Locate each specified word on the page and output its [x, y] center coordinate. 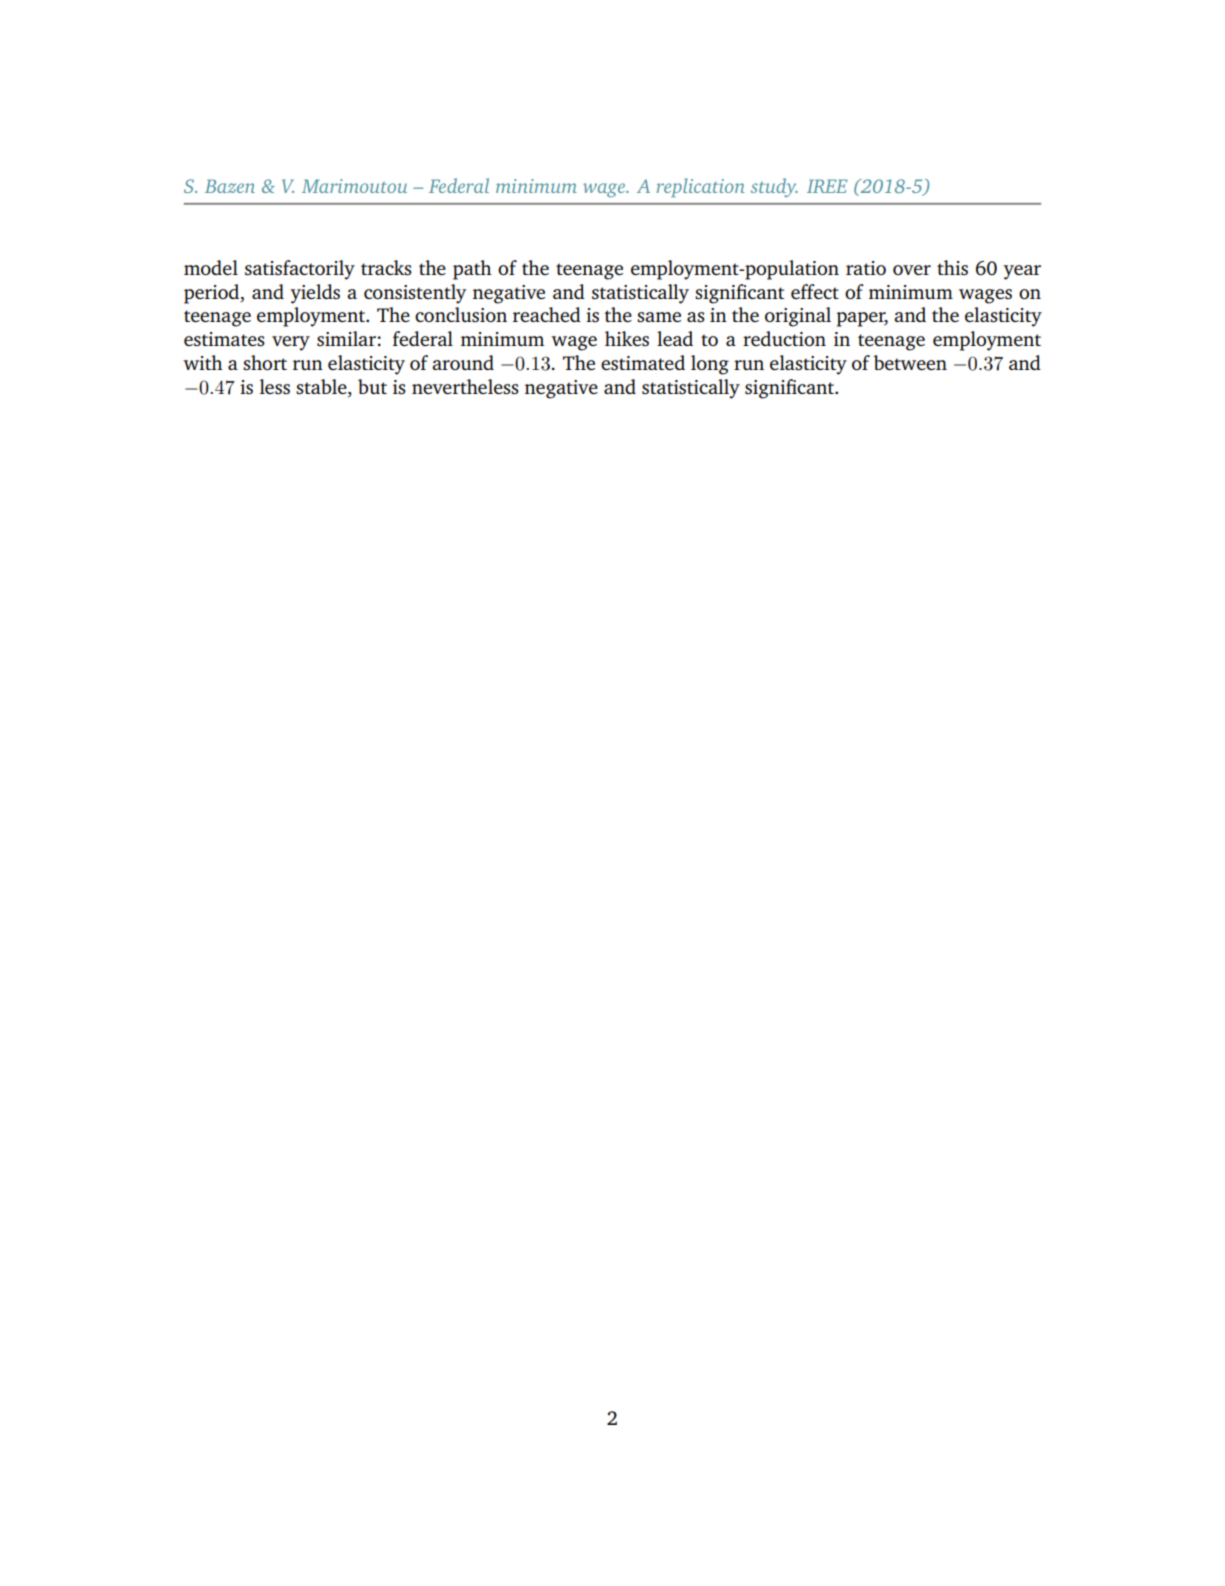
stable [322, 388]
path [472, 270]
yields [315, 294]
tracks [386, 267]
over [912, 270]
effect [815, 291]
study [774, 187]
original [798, 317]
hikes [627, 338]
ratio [866, 268]
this [952, 267]
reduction [784, 338]
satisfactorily [300, 270]
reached [547, 314]
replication [701, 188]
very [291, 343]
